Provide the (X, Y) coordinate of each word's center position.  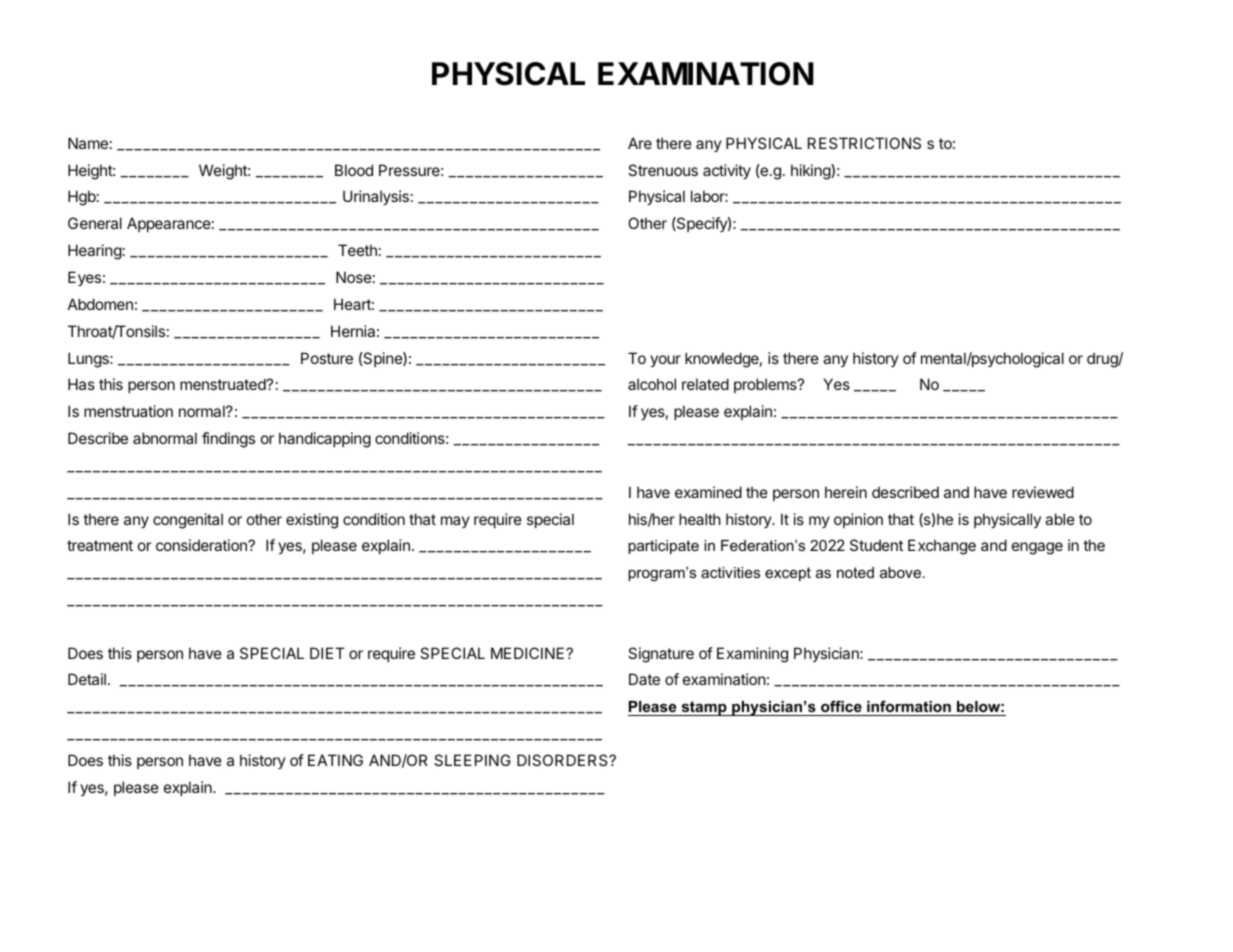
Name (88, 143)
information (909, 706)
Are (640, 143)
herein (846, 492)
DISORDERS (563, 760)
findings (228, 440)
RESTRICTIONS (864, 143)
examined (708, 492)
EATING (335, 760)
